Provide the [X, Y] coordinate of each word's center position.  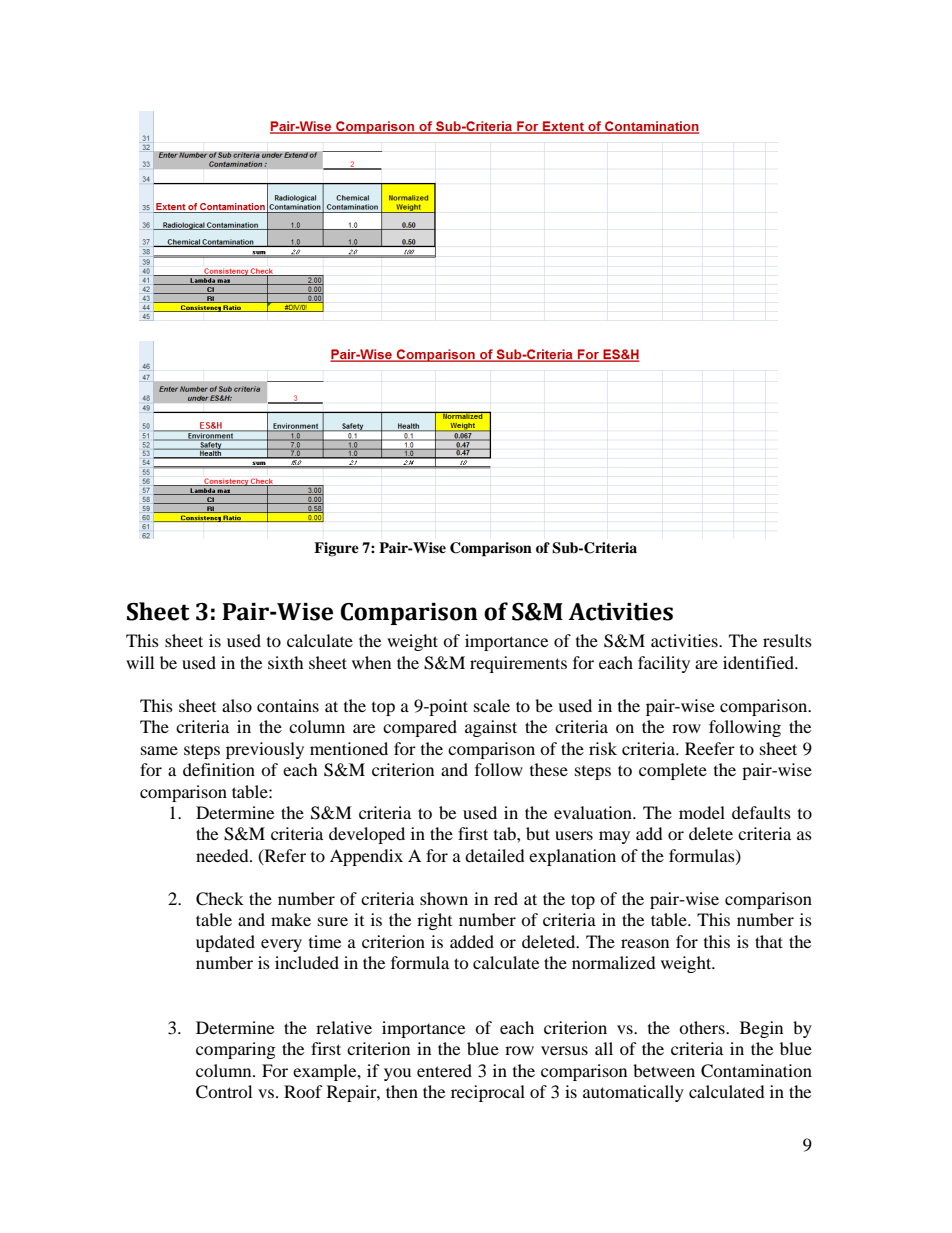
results [787, 640]
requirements [518, 664]
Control [224, 1092]
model [702, 812]
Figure [336, 549]
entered [444, 1070]
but [538, 833]
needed [223, 855]
